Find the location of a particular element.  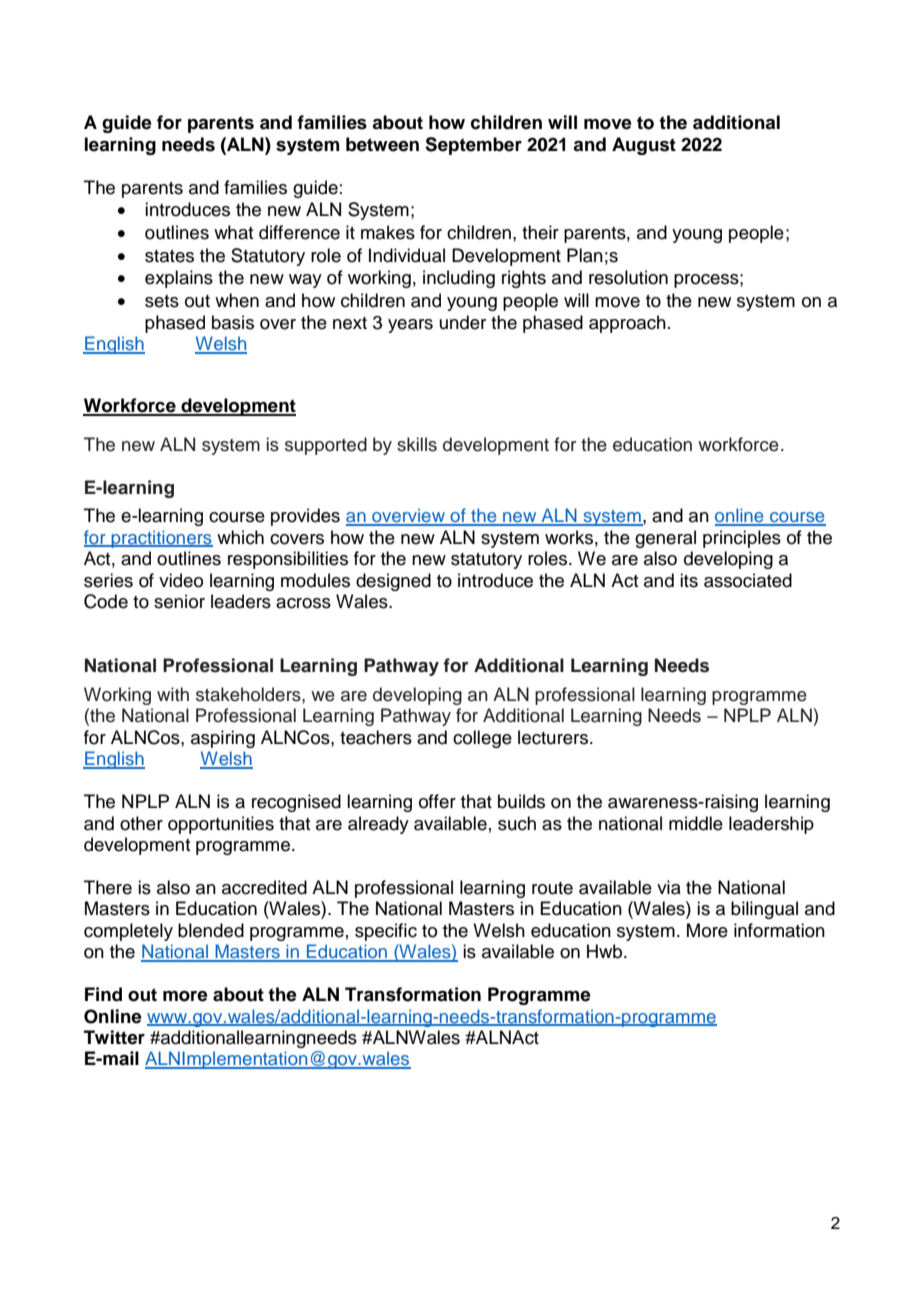

September is located at coordinates (473, 146).
